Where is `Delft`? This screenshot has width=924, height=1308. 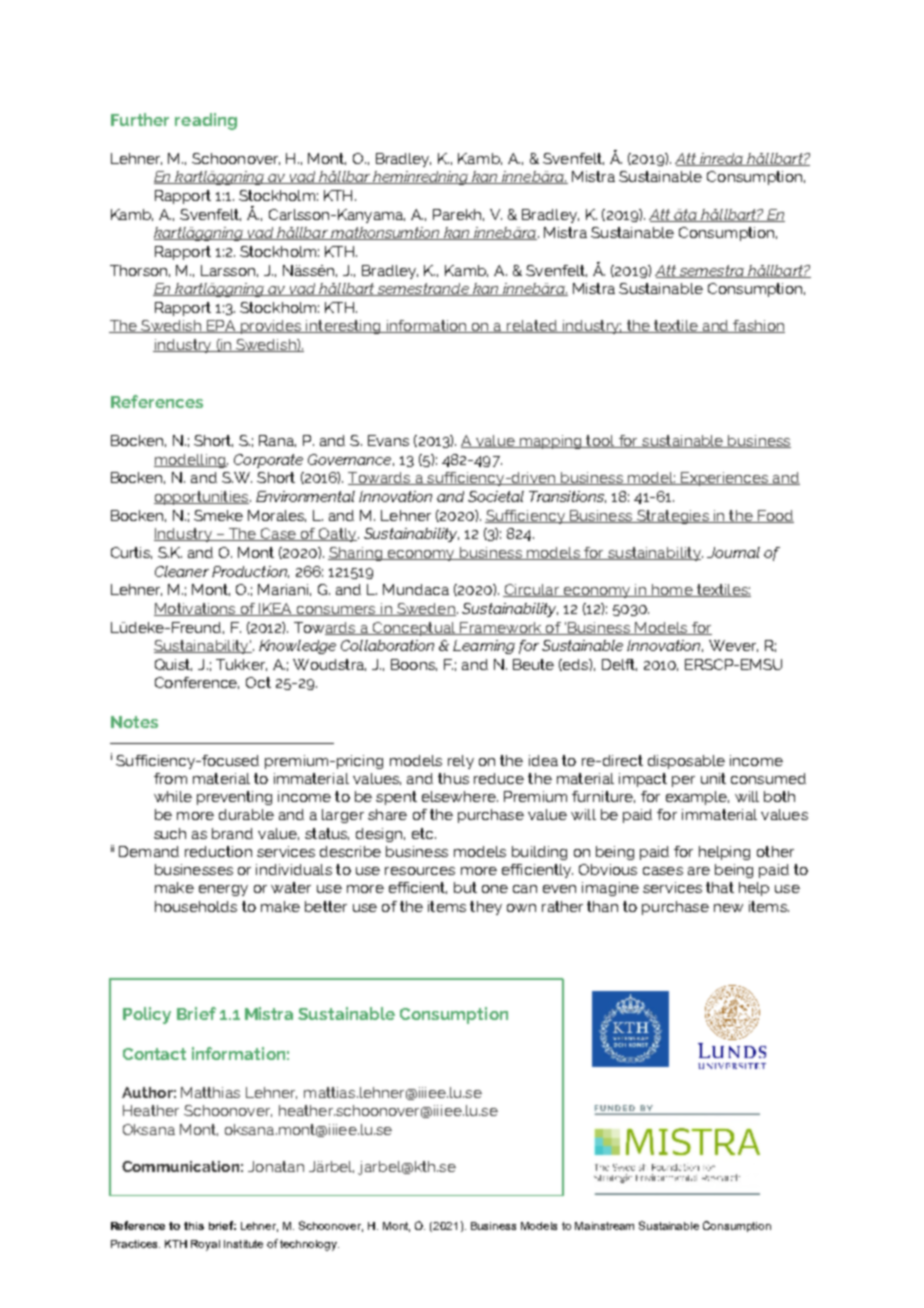
Delft is located at coordinates (619, 665).
